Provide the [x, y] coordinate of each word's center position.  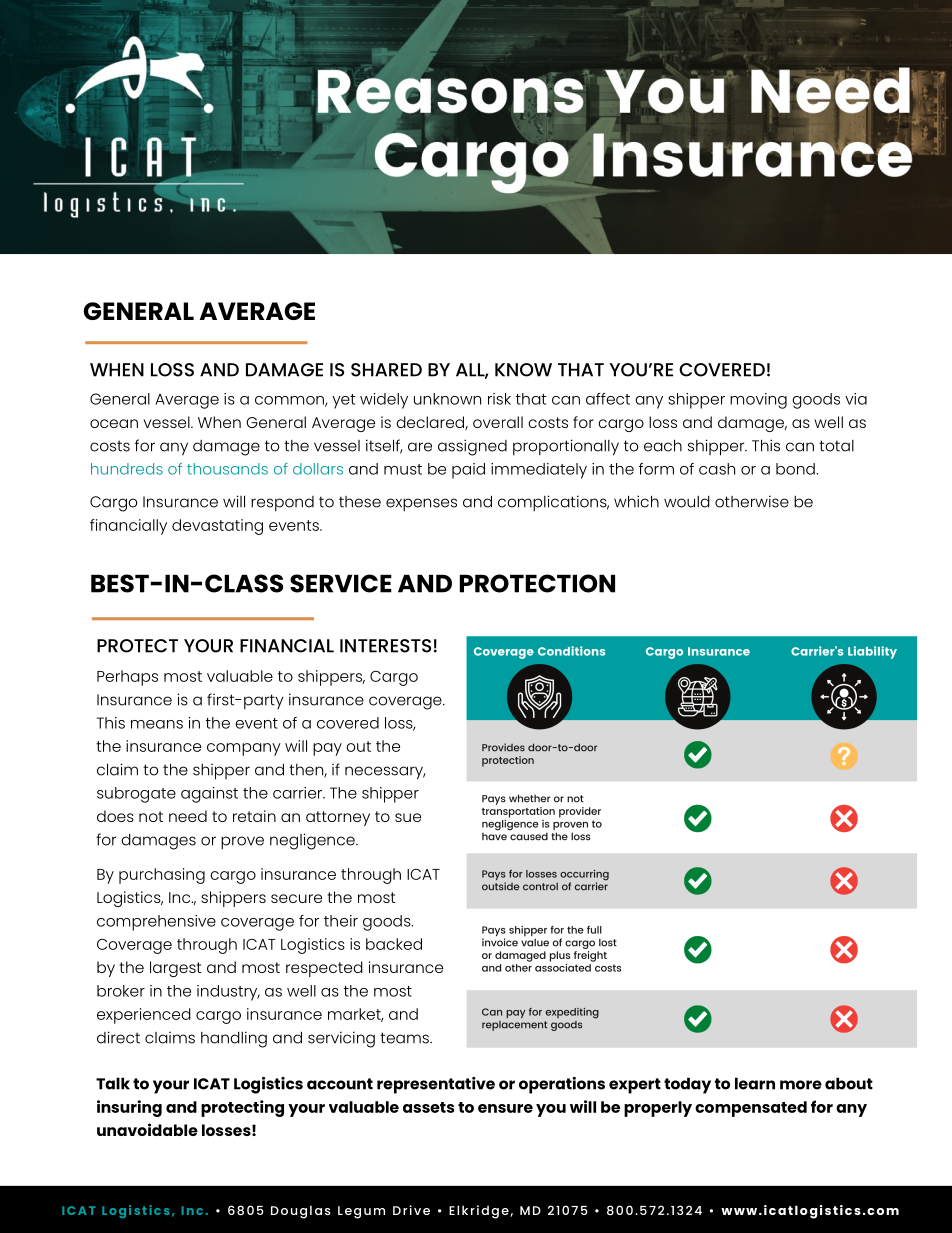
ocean [114, 423]
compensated [751, 1109]
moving [758, 401]
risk [499, 399]
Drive [411, 1210]
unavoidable [147, 1129]
